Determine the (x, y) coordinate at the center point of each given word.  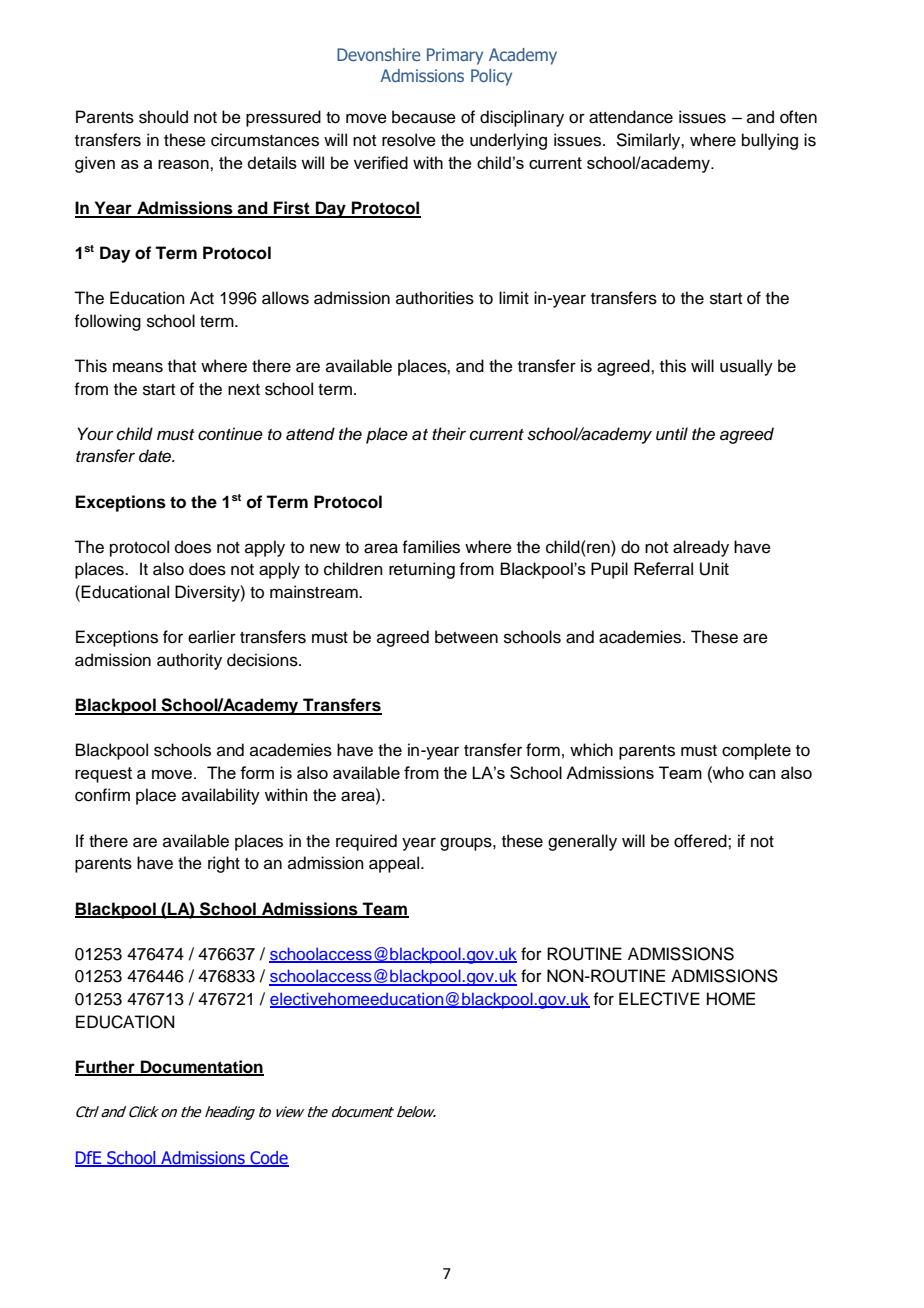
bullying (770, 141)
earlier (212, 637)
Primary (455, 56)
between (466, 637)
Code (268, 1158)
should (163, 117)
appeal (395, 864)
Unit (714, 569)
